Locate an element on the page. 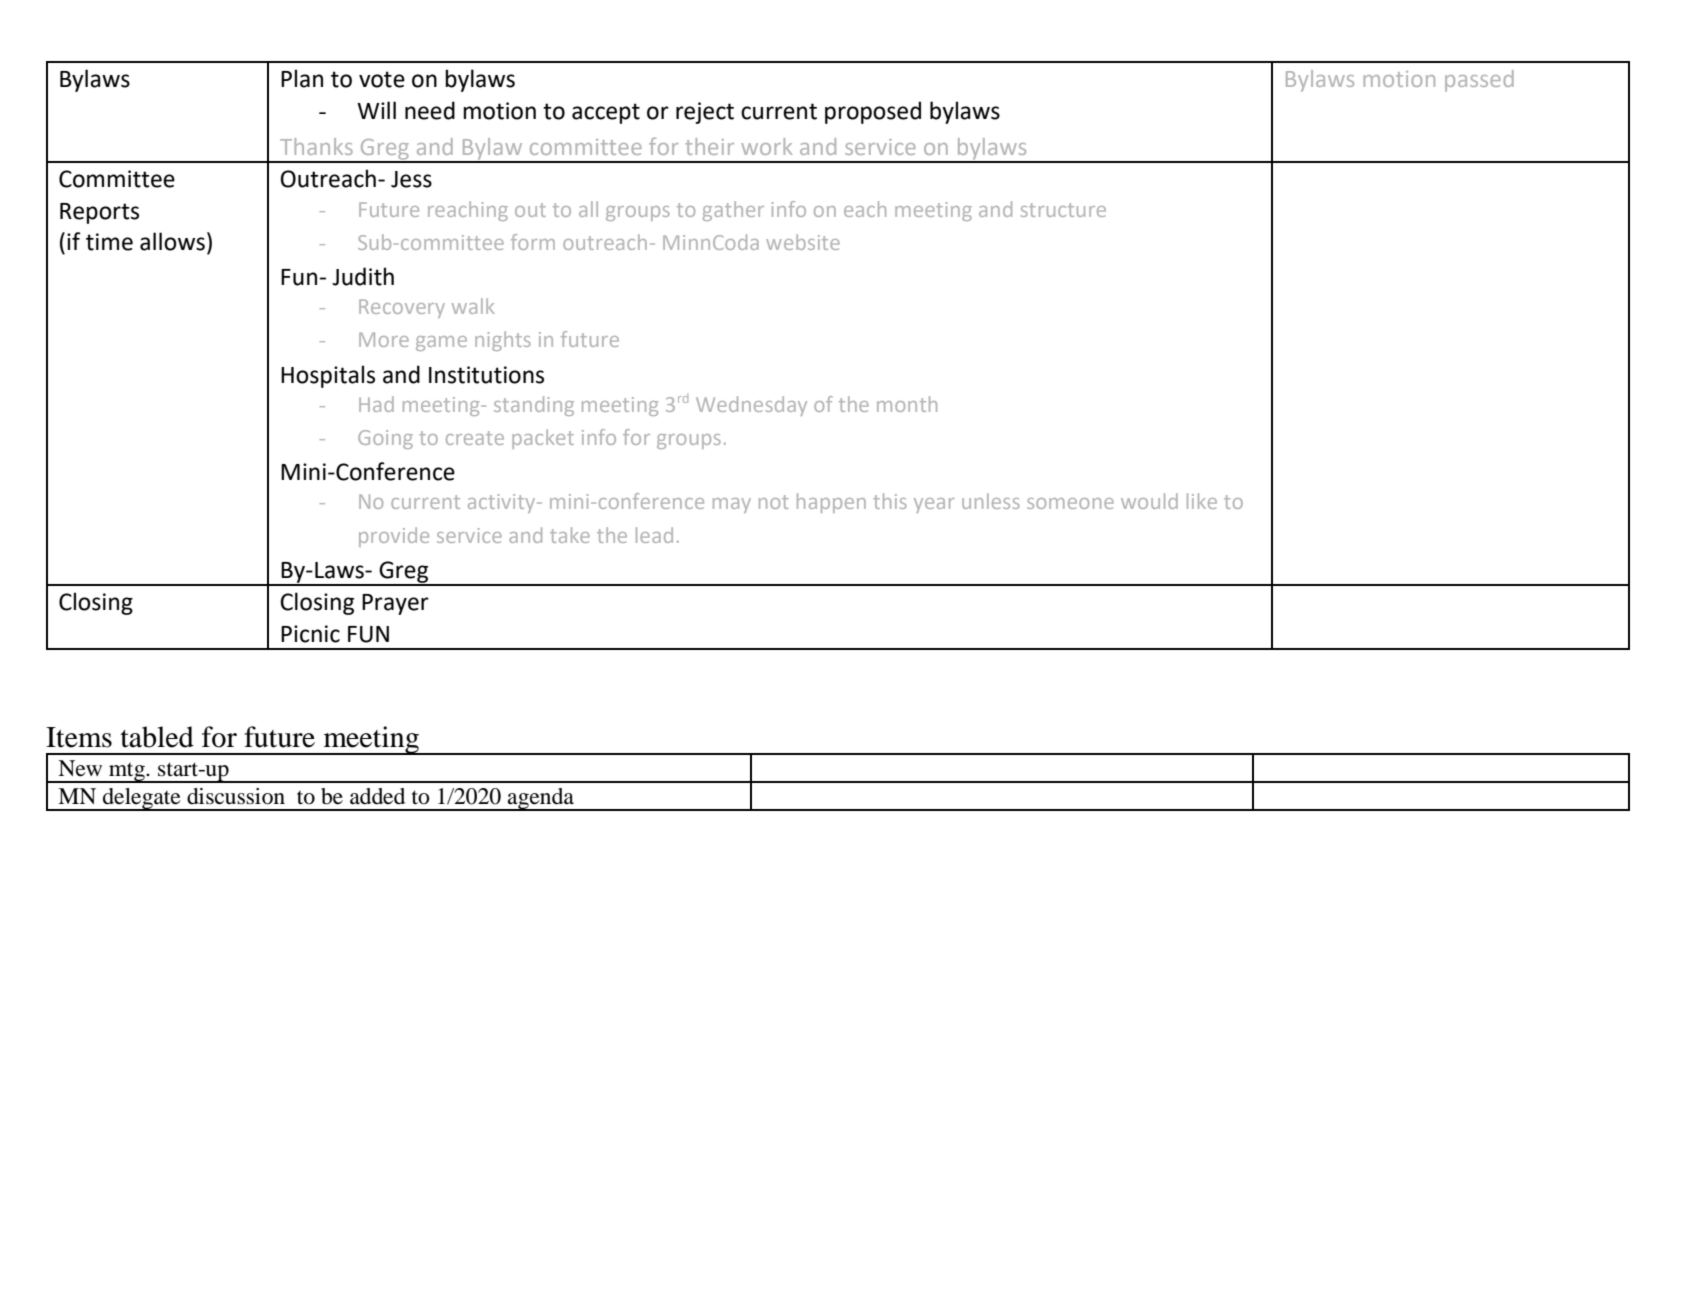 This document has height=1312, width=1698. Plan is located at coordinates (302, 78).
